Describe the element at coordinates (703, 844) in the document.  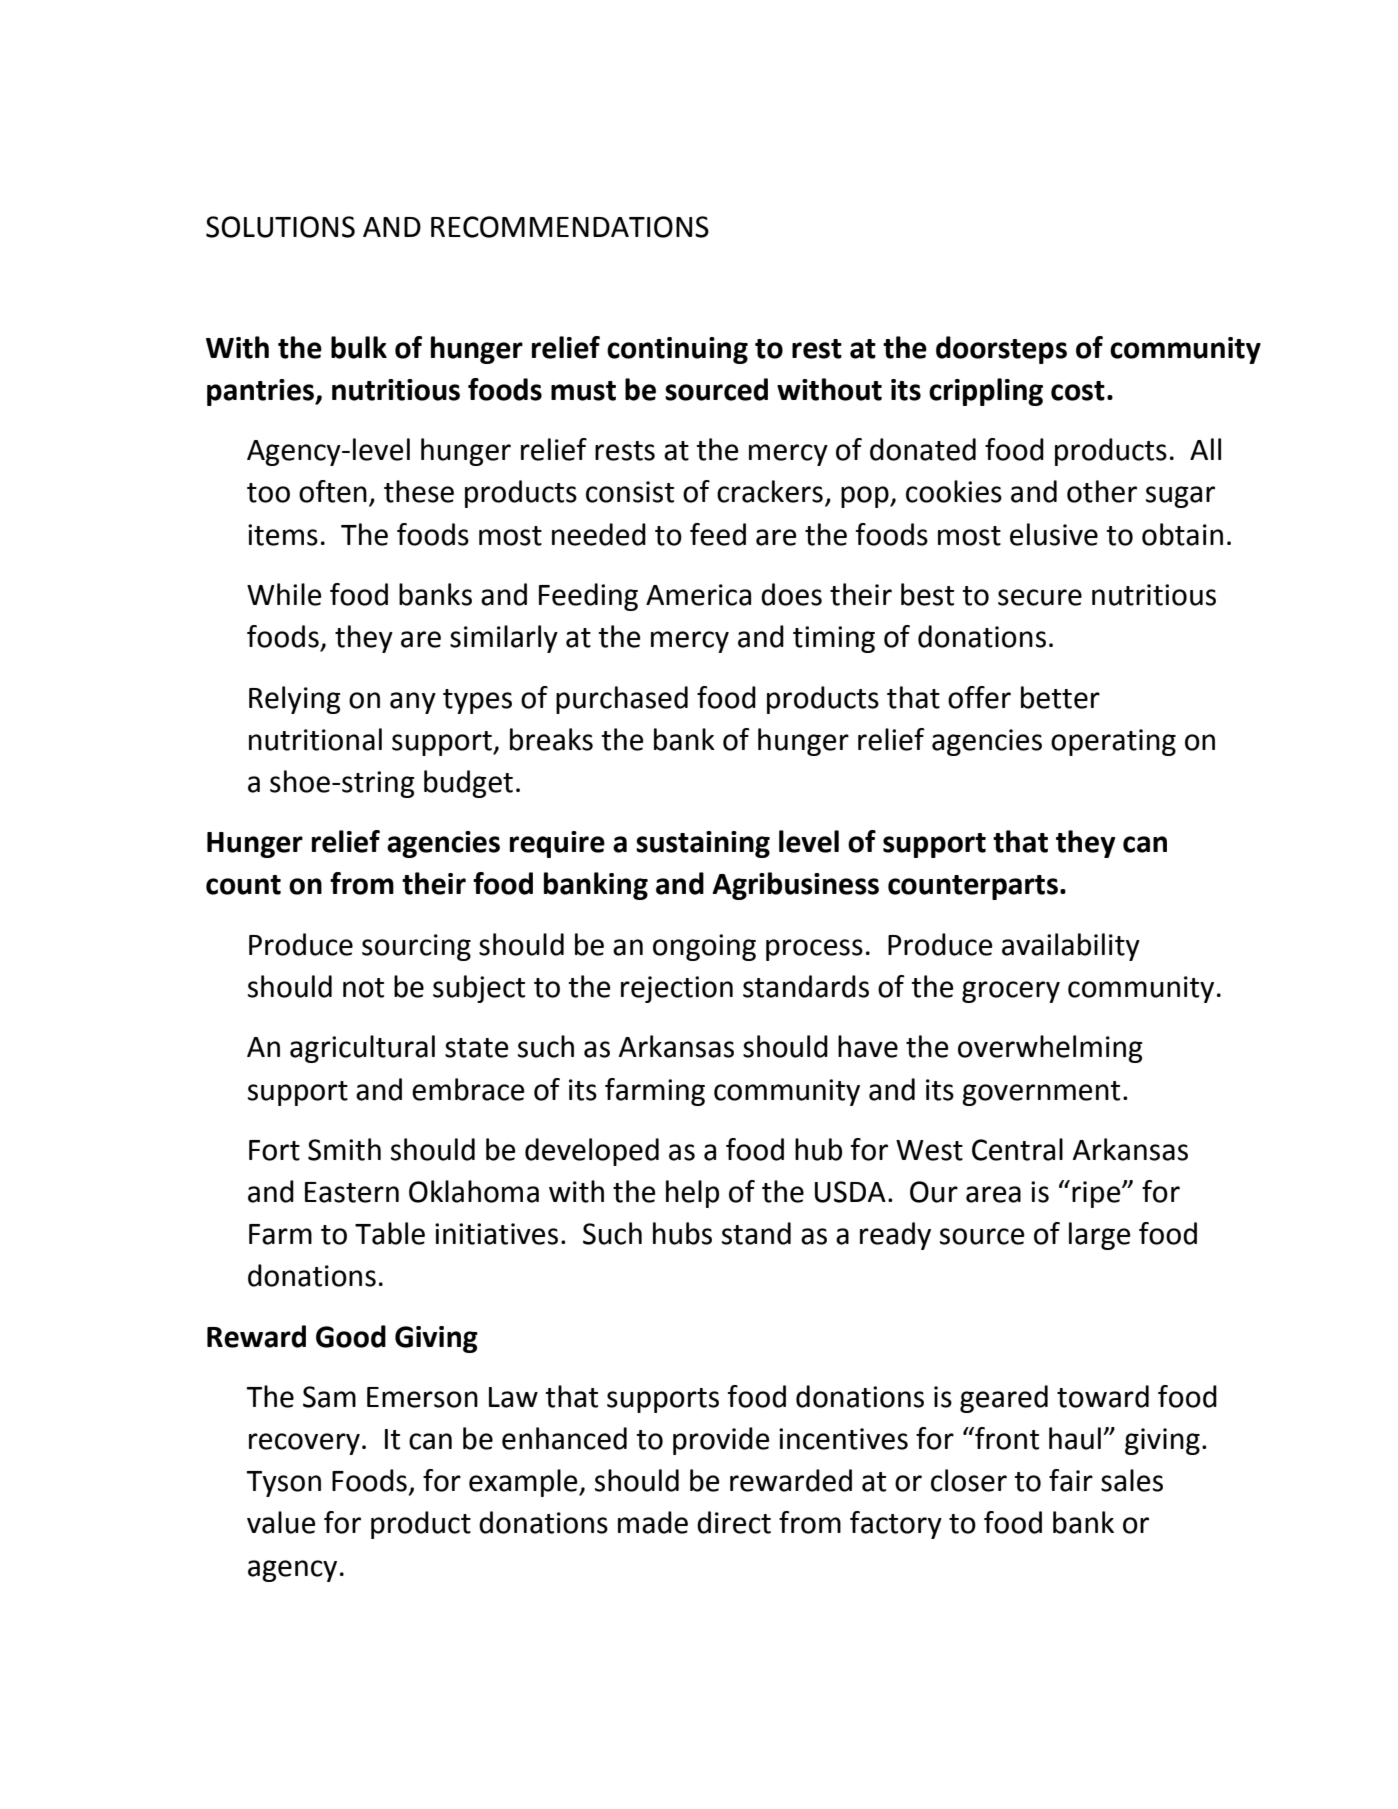
I see `sustaining` at that location.
